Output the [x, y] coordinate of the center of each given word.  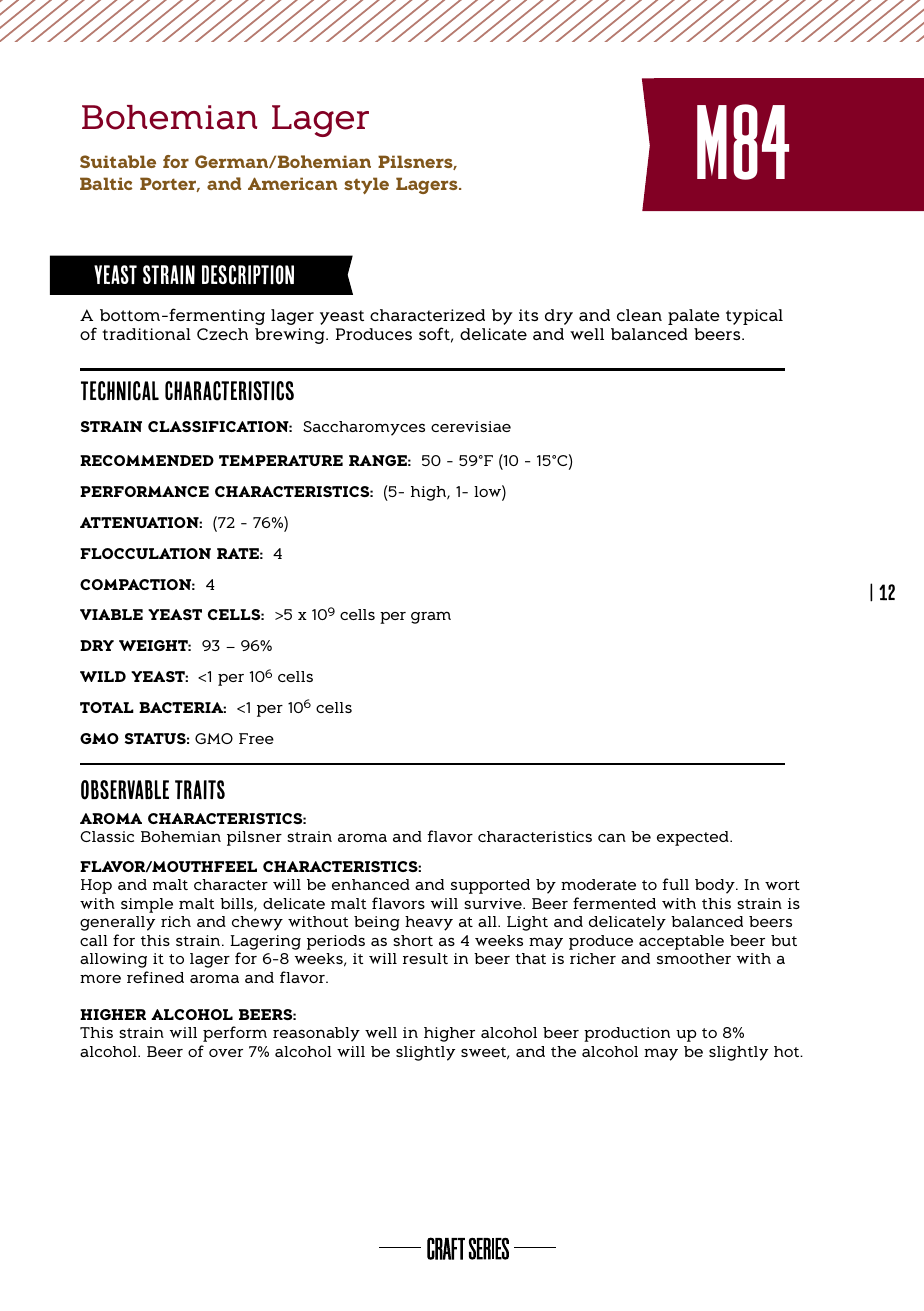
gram [431, 617]
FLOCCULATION [145, 553]
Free [256, 738]
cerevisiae [471, 426]
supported [490, 886]
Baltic [106, 183]
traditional [146, 334]
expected [694, 838]
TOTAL [107, 707]
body [716, 886]
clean [639, 315]
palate [694, 317]
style [366, 185]
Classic [107, 836]
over [226, 1053]
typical [754, 317]
